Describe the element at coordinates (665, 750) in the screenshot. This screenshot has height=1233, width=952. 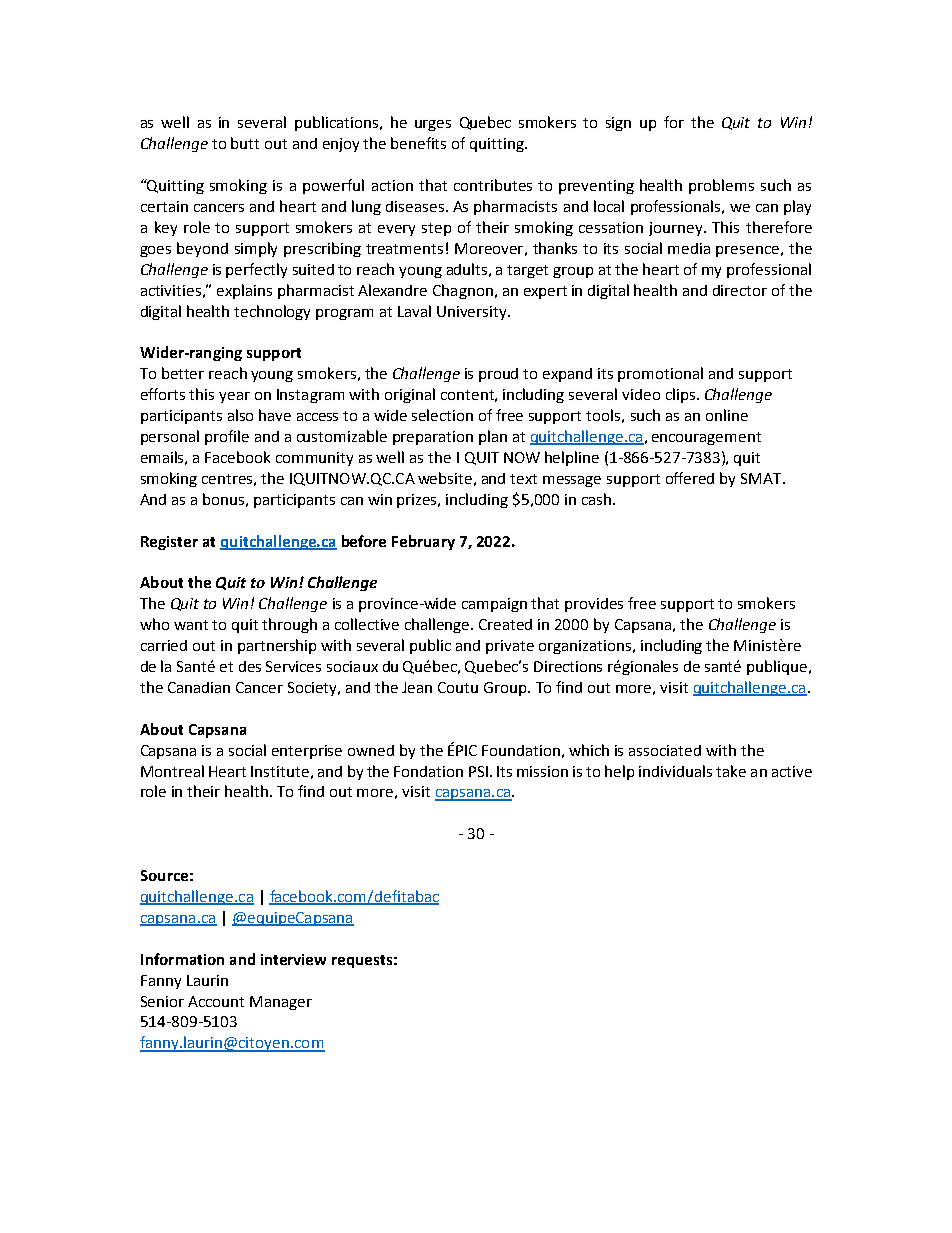
I see `associated` at that location.
